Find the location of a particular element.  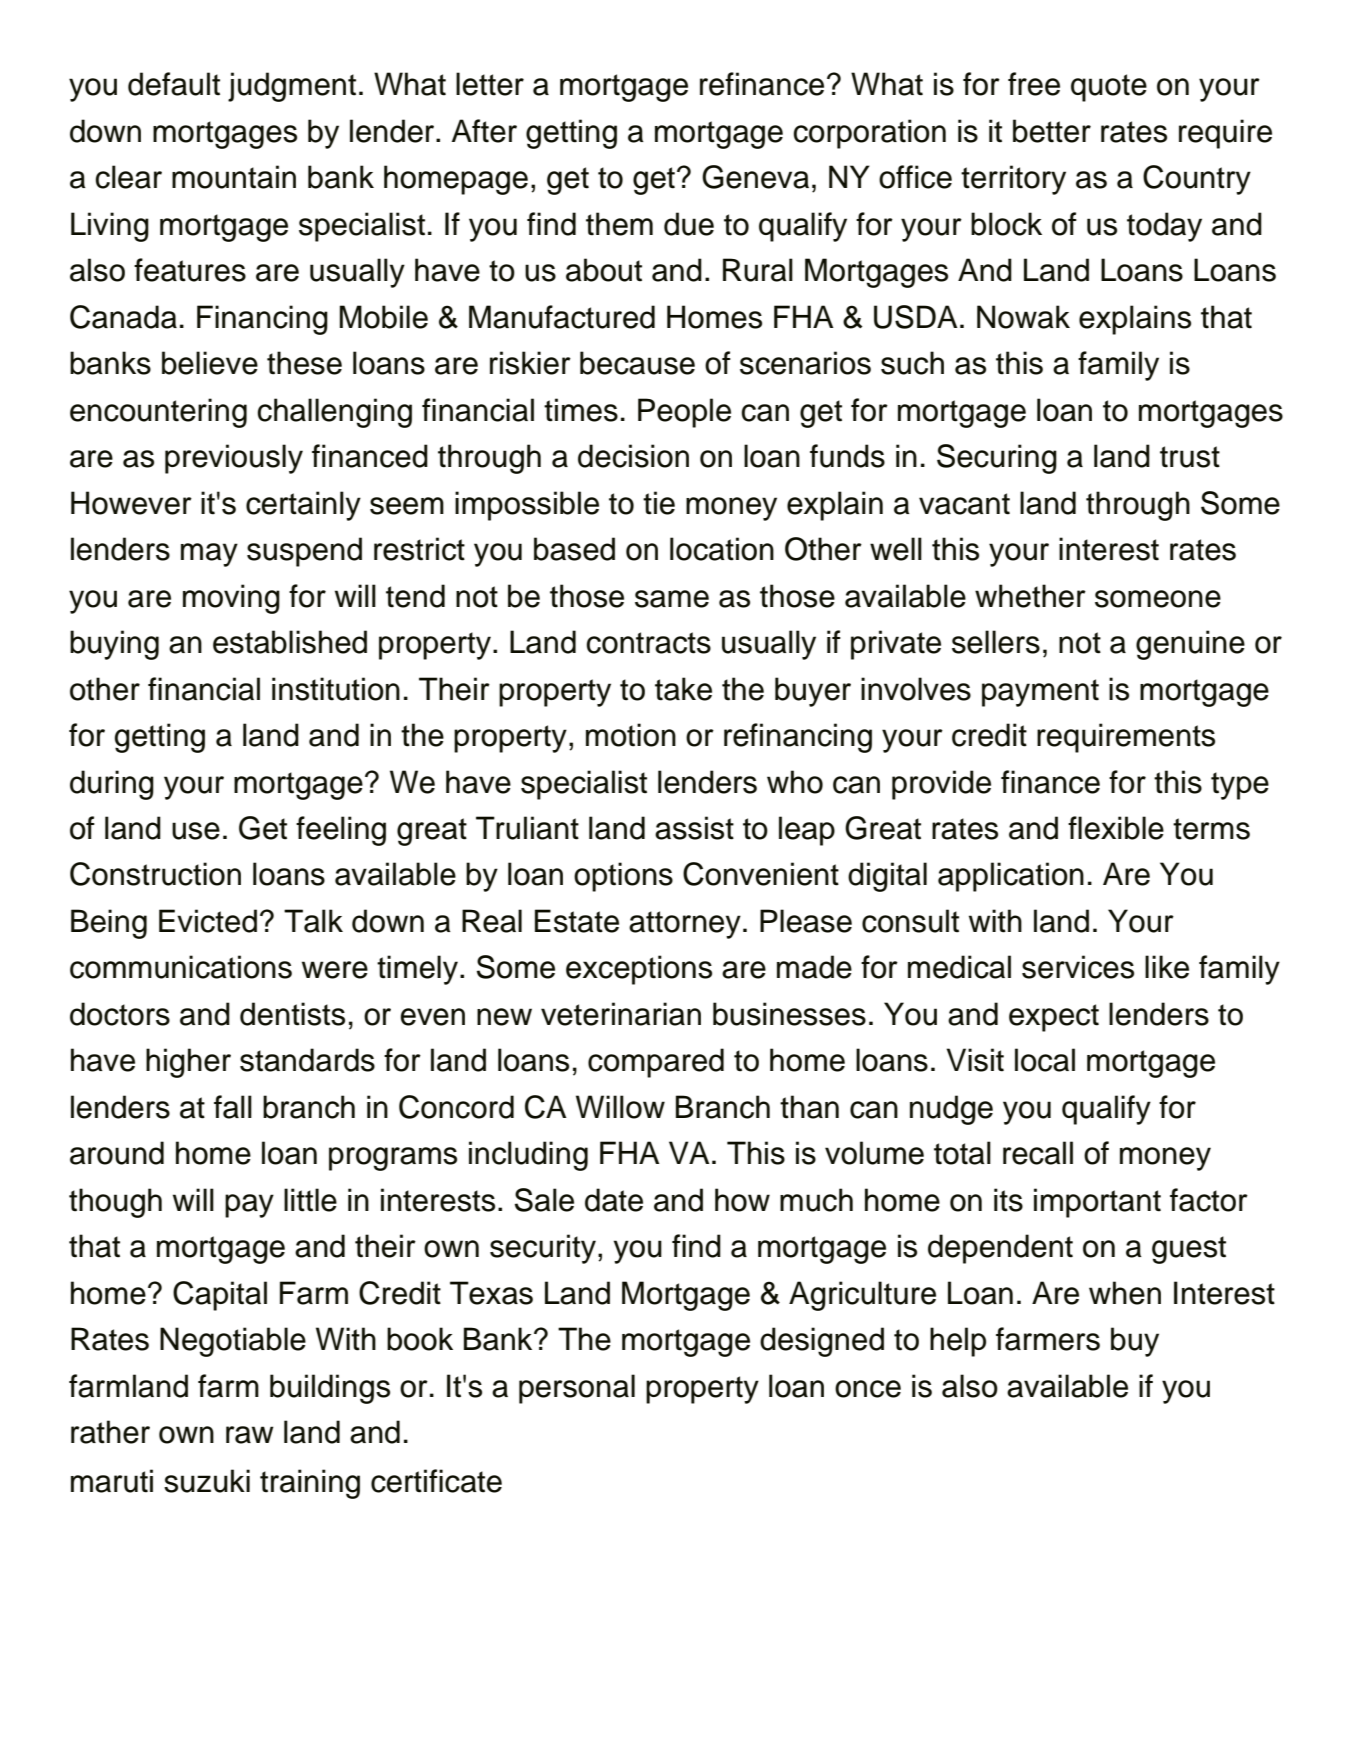

may is located at coordinates (209, 555).
